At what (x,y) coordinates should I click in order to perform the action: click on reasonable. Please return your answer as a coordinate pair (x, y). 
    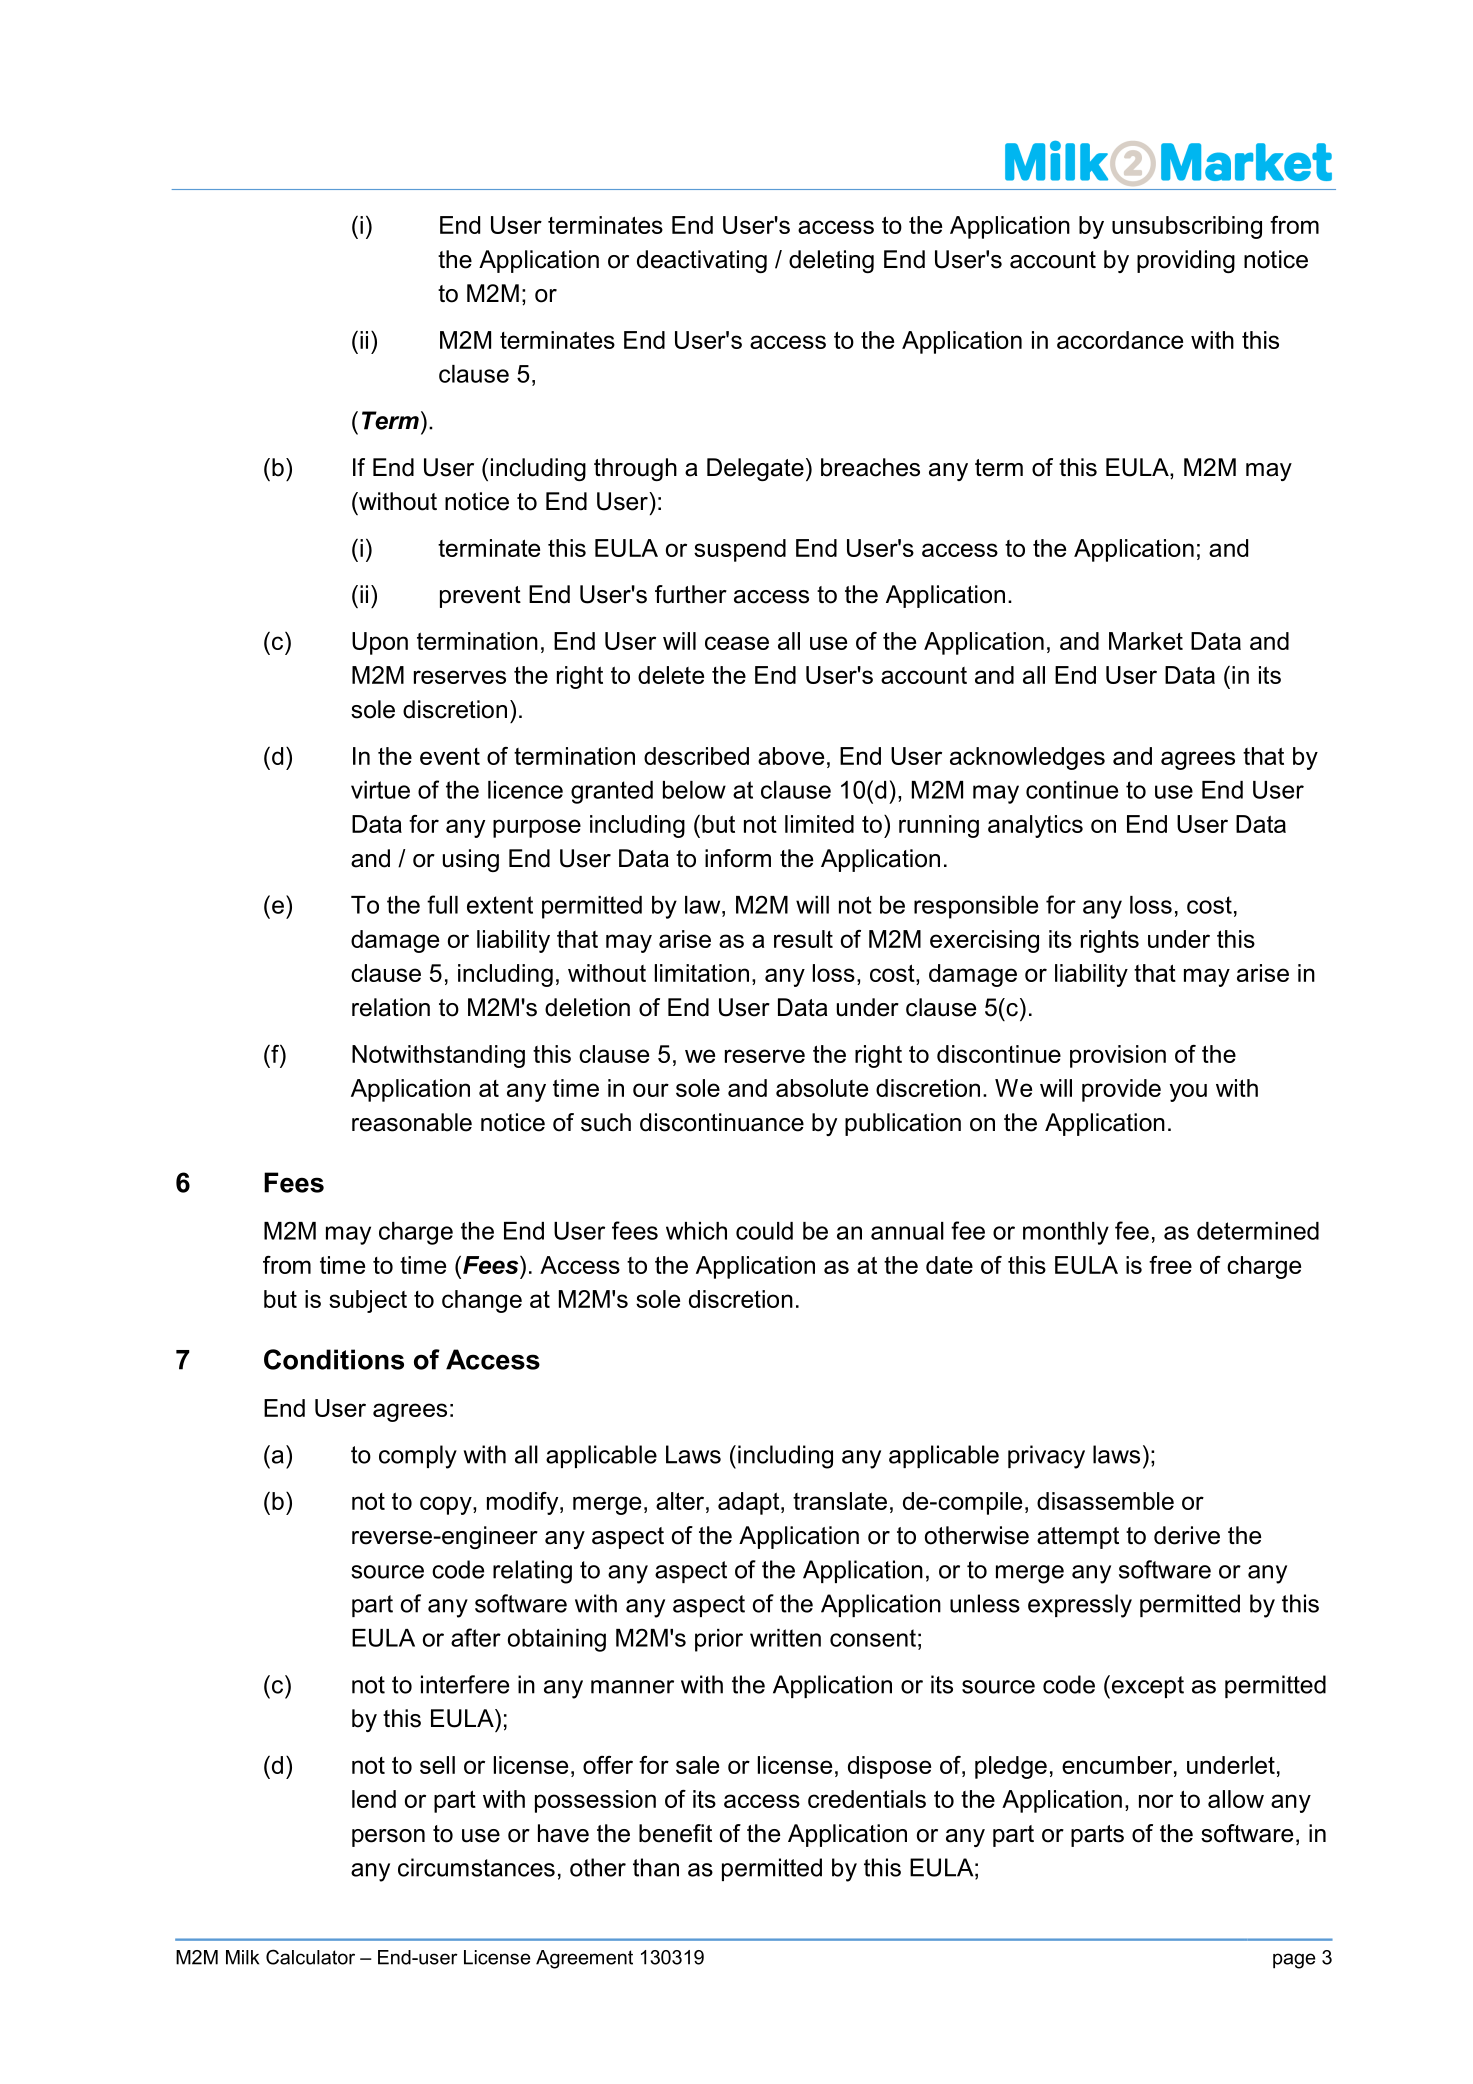
    Looking at the image, I should click on (412, 1122).
